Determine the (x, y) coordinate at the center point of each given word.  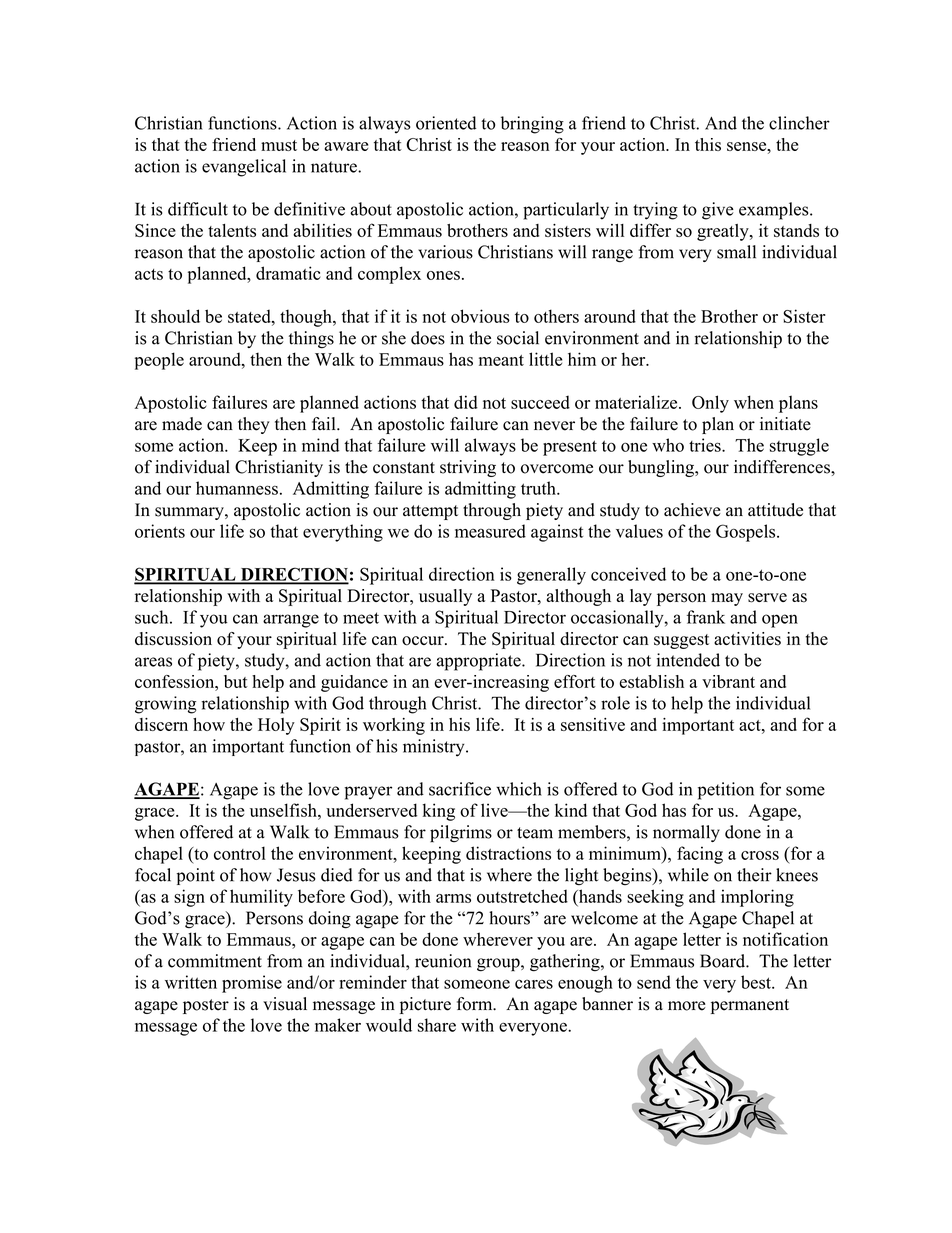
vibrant (728, 681)
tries (706, 445)
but (236, 681)
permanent (750, 1006)
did (466, 402)
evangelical (244, 168)
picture (425, 1005)
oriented (446, 123)
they (254, 425)
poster (206, 1006)
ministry (435, 748)
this (708, 144)
